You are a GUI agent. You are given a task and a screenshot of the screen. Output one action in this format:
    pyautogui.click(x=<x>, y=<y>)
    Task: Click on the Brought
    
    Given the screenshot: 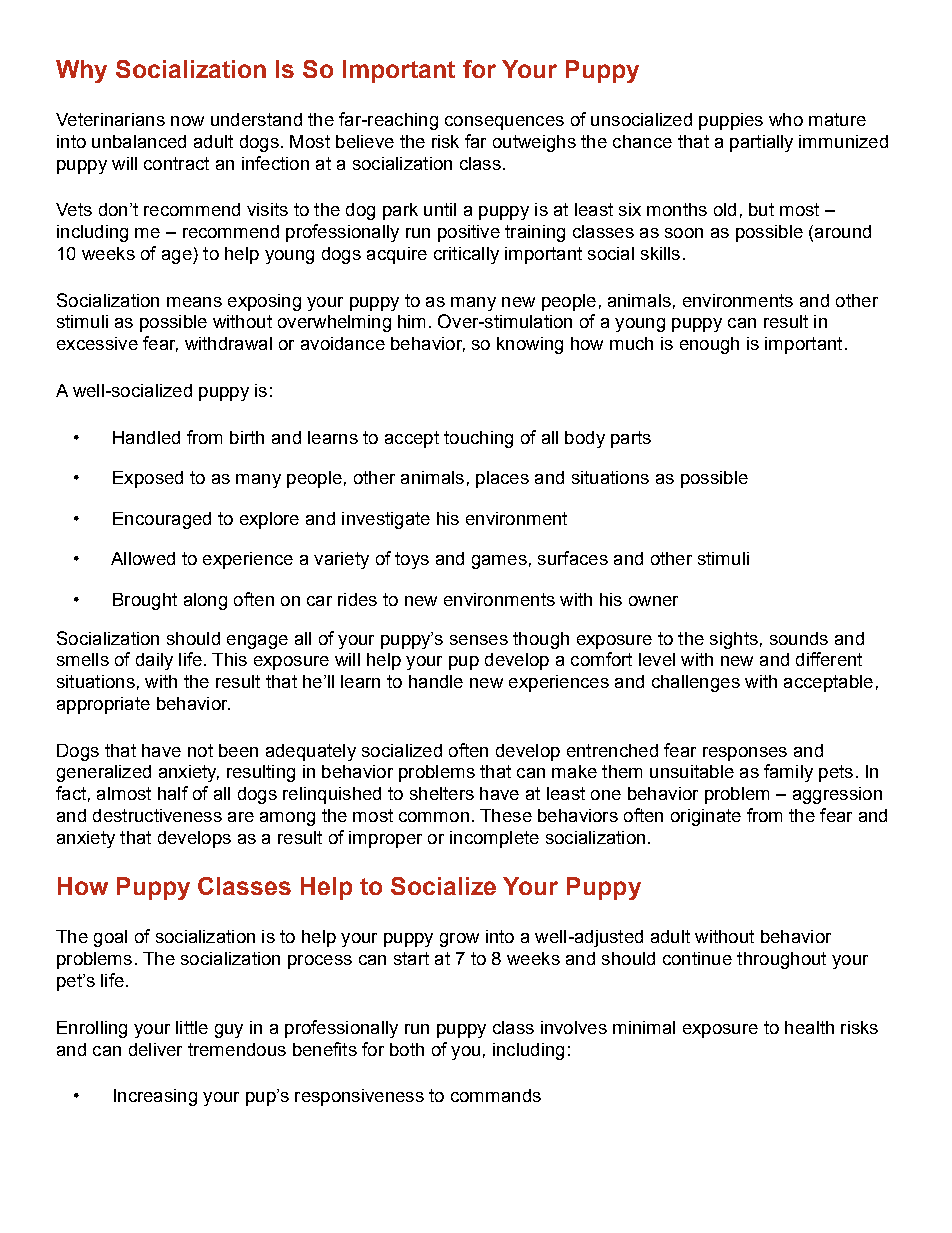 What is the action you would take?
    pyautogui.click(x=145, y=601)
